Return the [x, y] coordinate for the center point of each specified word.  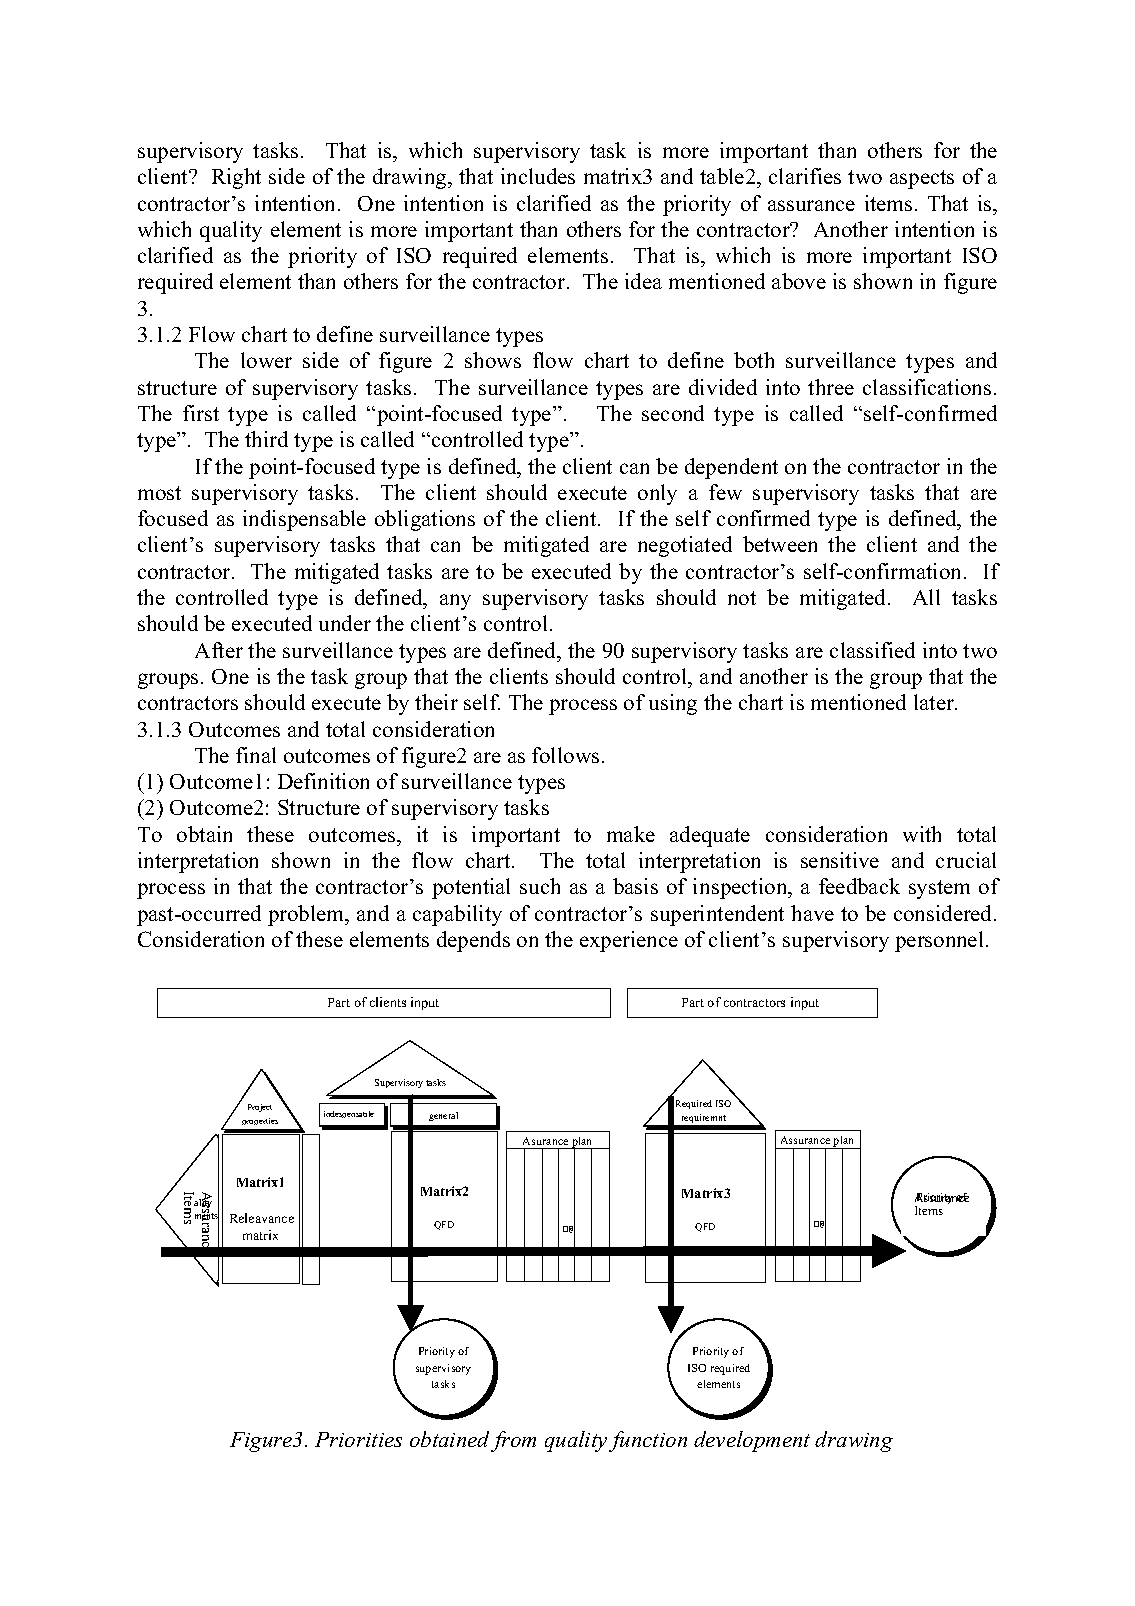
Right [236, 178]
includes [538, 176]
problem [307, 915]
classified [872, 650]
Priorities [358, 1439]
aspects [922, 179]
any [455, 602]
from [513, 1441]
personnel [939, 941]
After [219, 650]
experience [629, 941]
